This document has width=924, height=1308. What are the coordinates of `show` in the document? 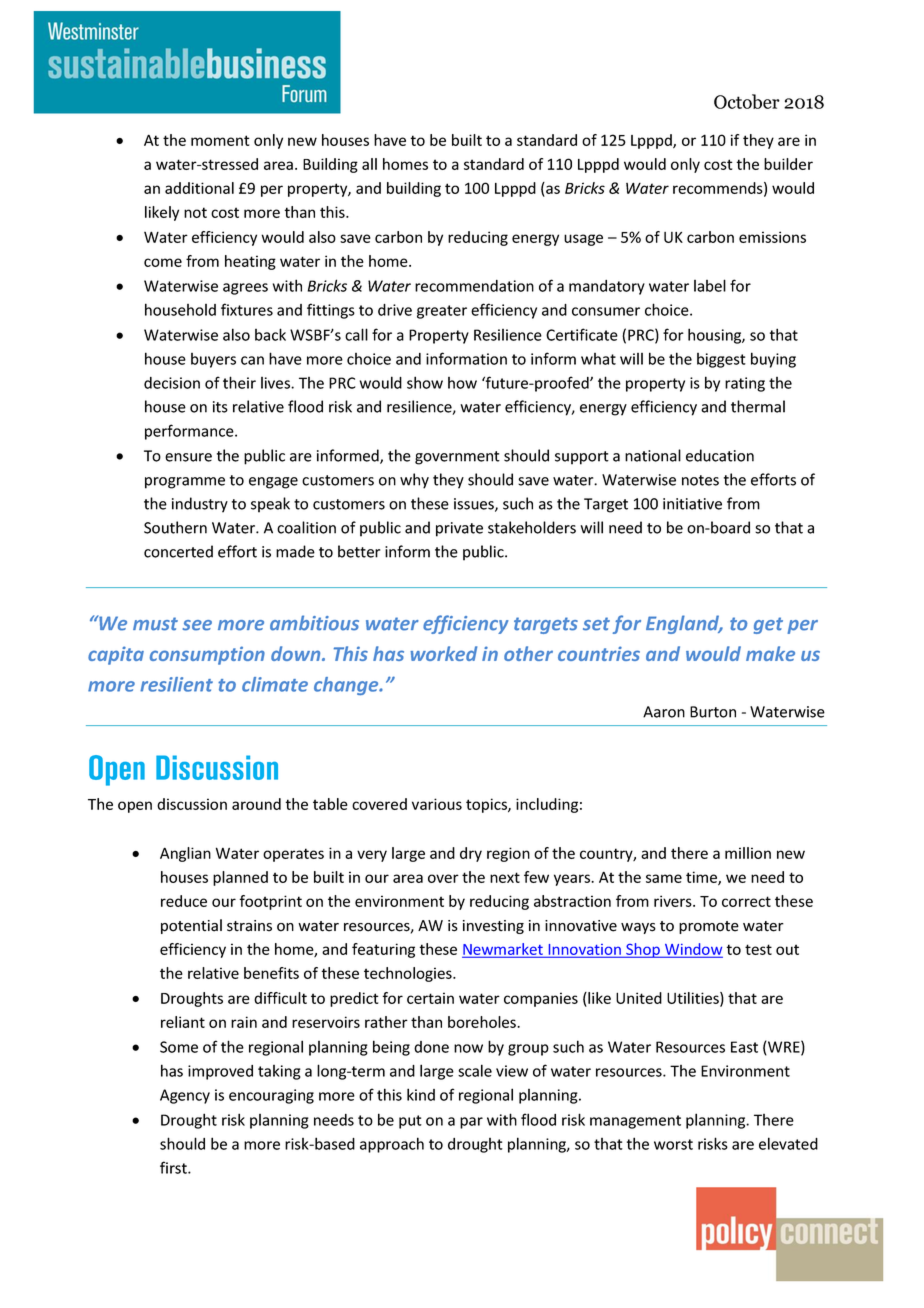 It's located at (425, 382).
